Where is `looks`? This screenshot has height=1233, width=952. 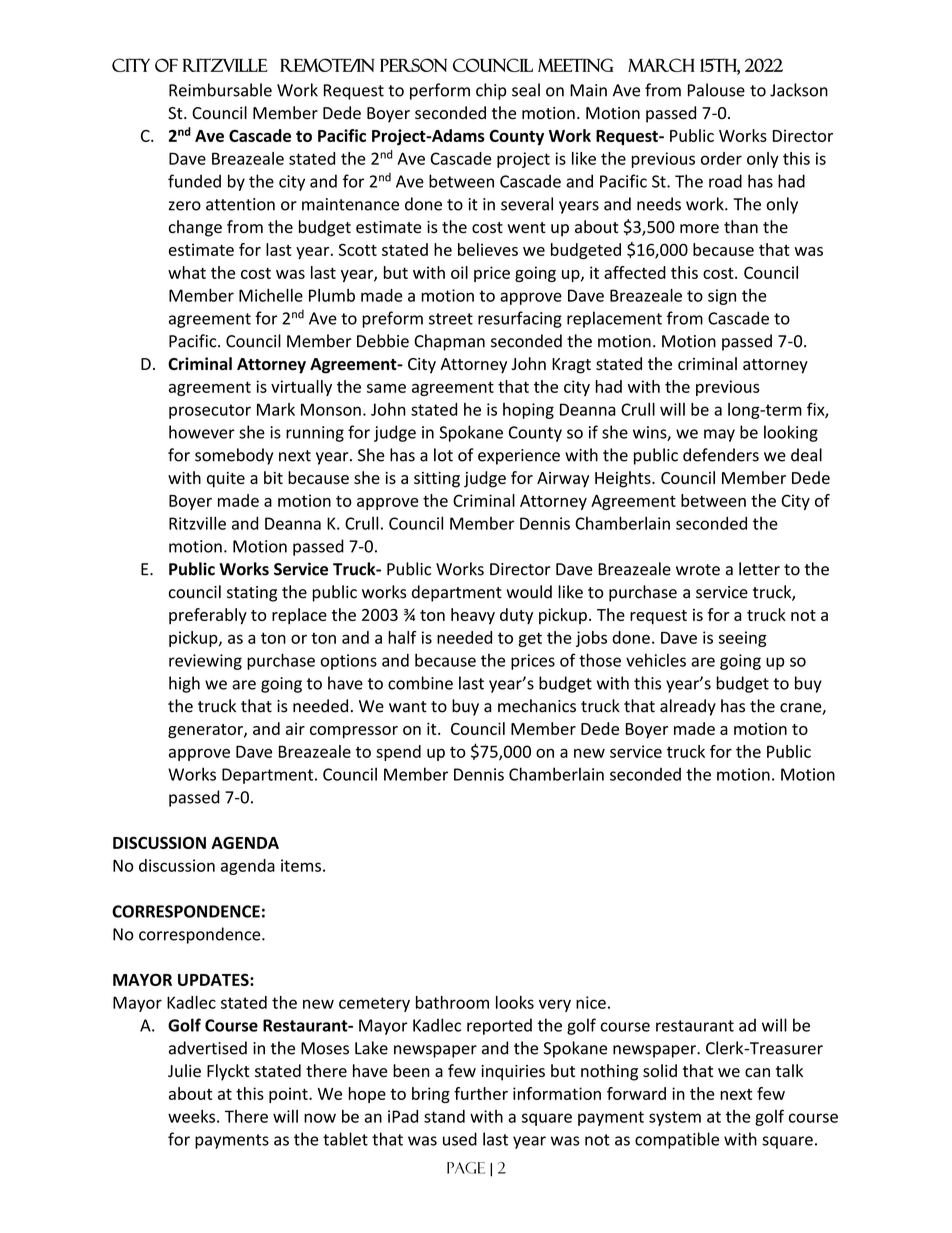
looks is located at coordinates (515, 1002).
